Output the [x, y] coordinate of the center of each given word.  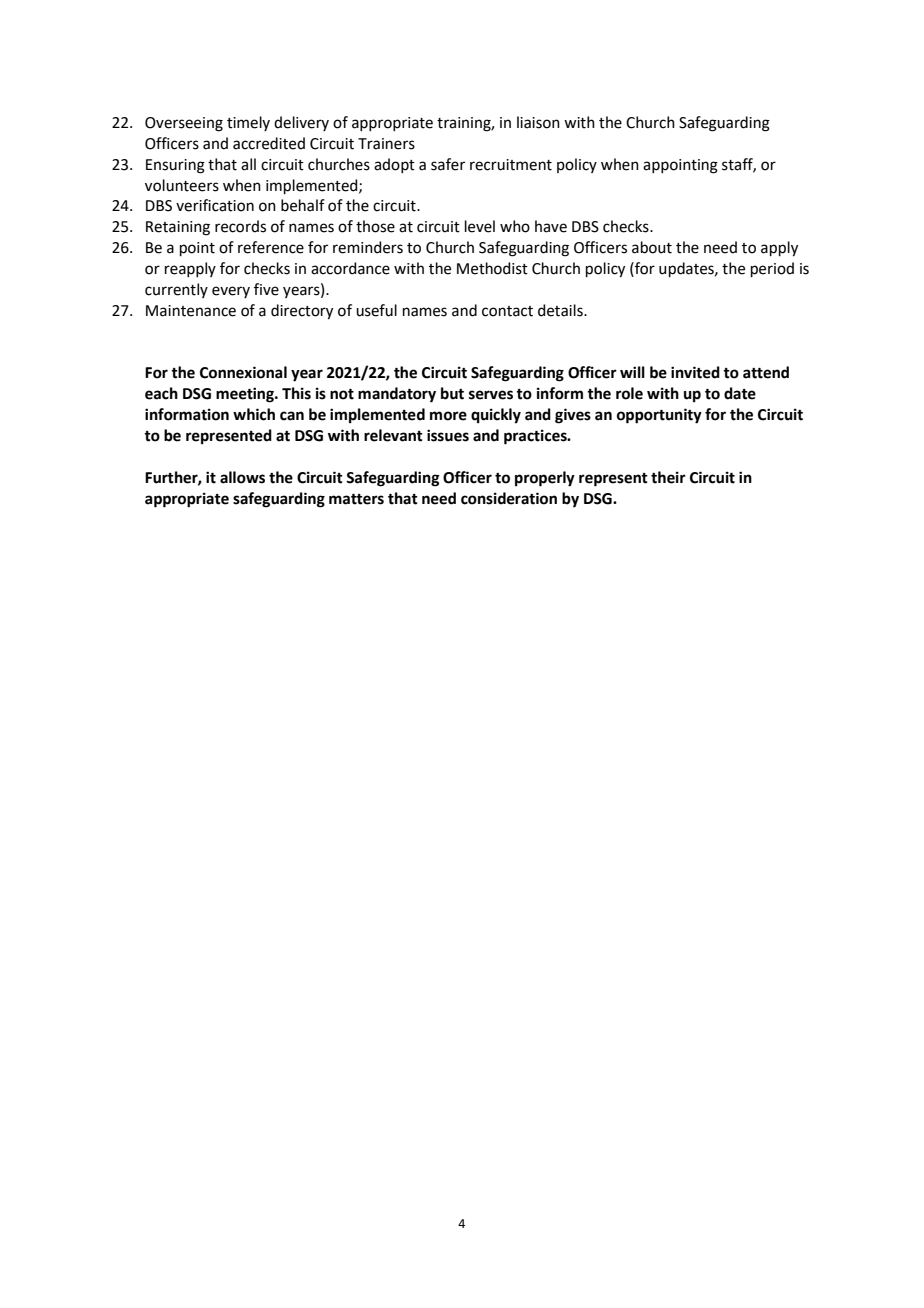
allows [242, 477]
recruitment [511, 165]
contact [507, 311]
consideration [509, 498]
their [668, 477]
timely [248, 123]
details [561, 310]
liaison [538, 122]
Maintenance [191, 311]
